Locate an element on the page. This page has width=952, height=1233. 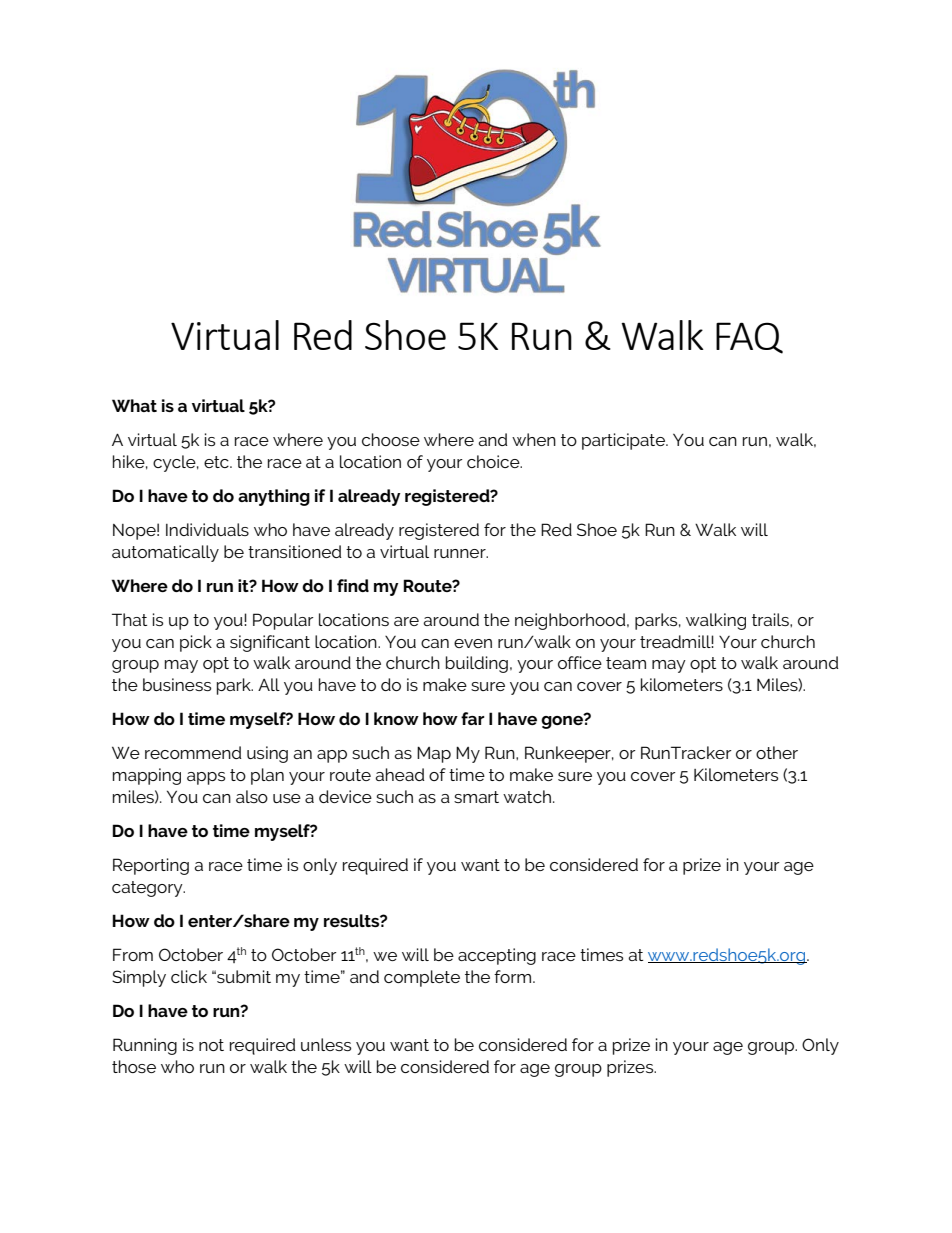
choose is located at coordinates (391, 439).
